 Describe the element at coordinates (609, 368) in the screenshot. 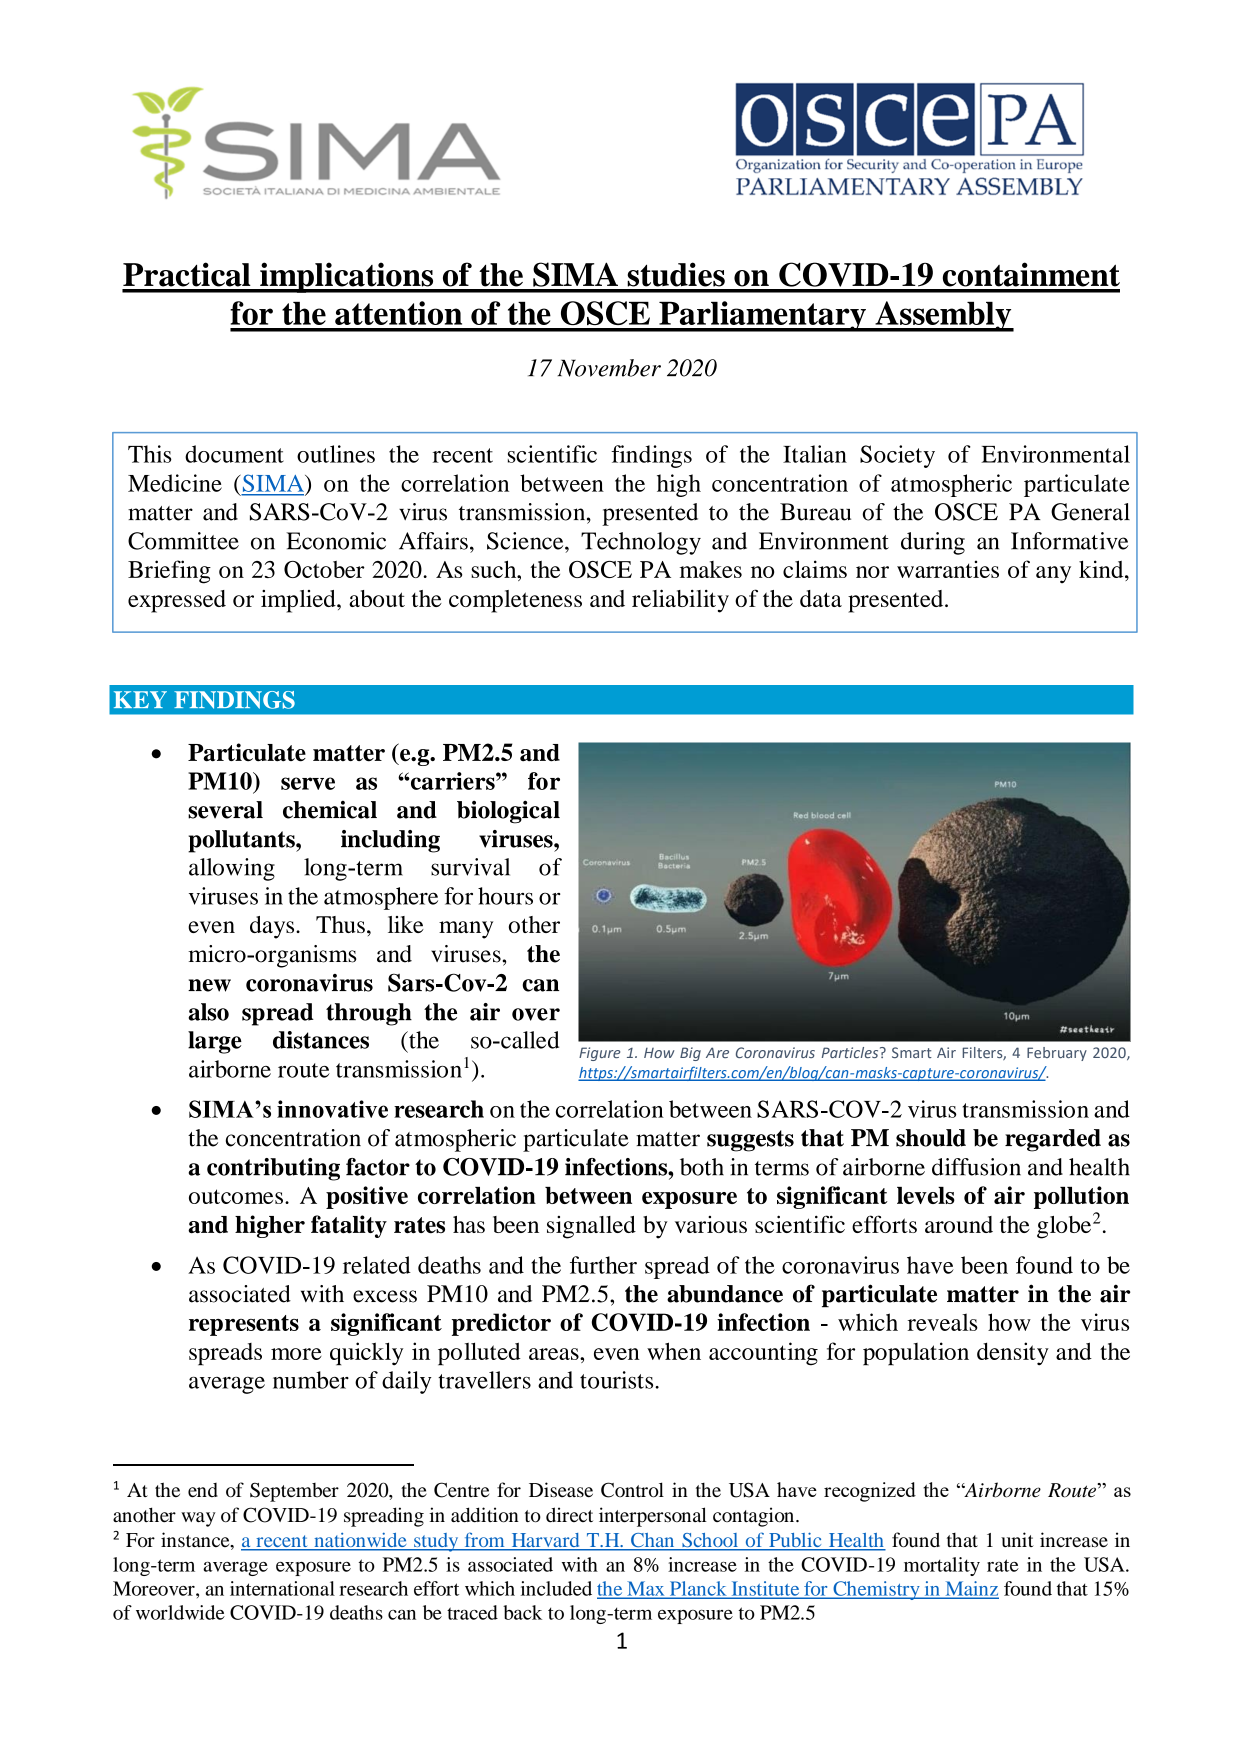

I see `November` at that location.
